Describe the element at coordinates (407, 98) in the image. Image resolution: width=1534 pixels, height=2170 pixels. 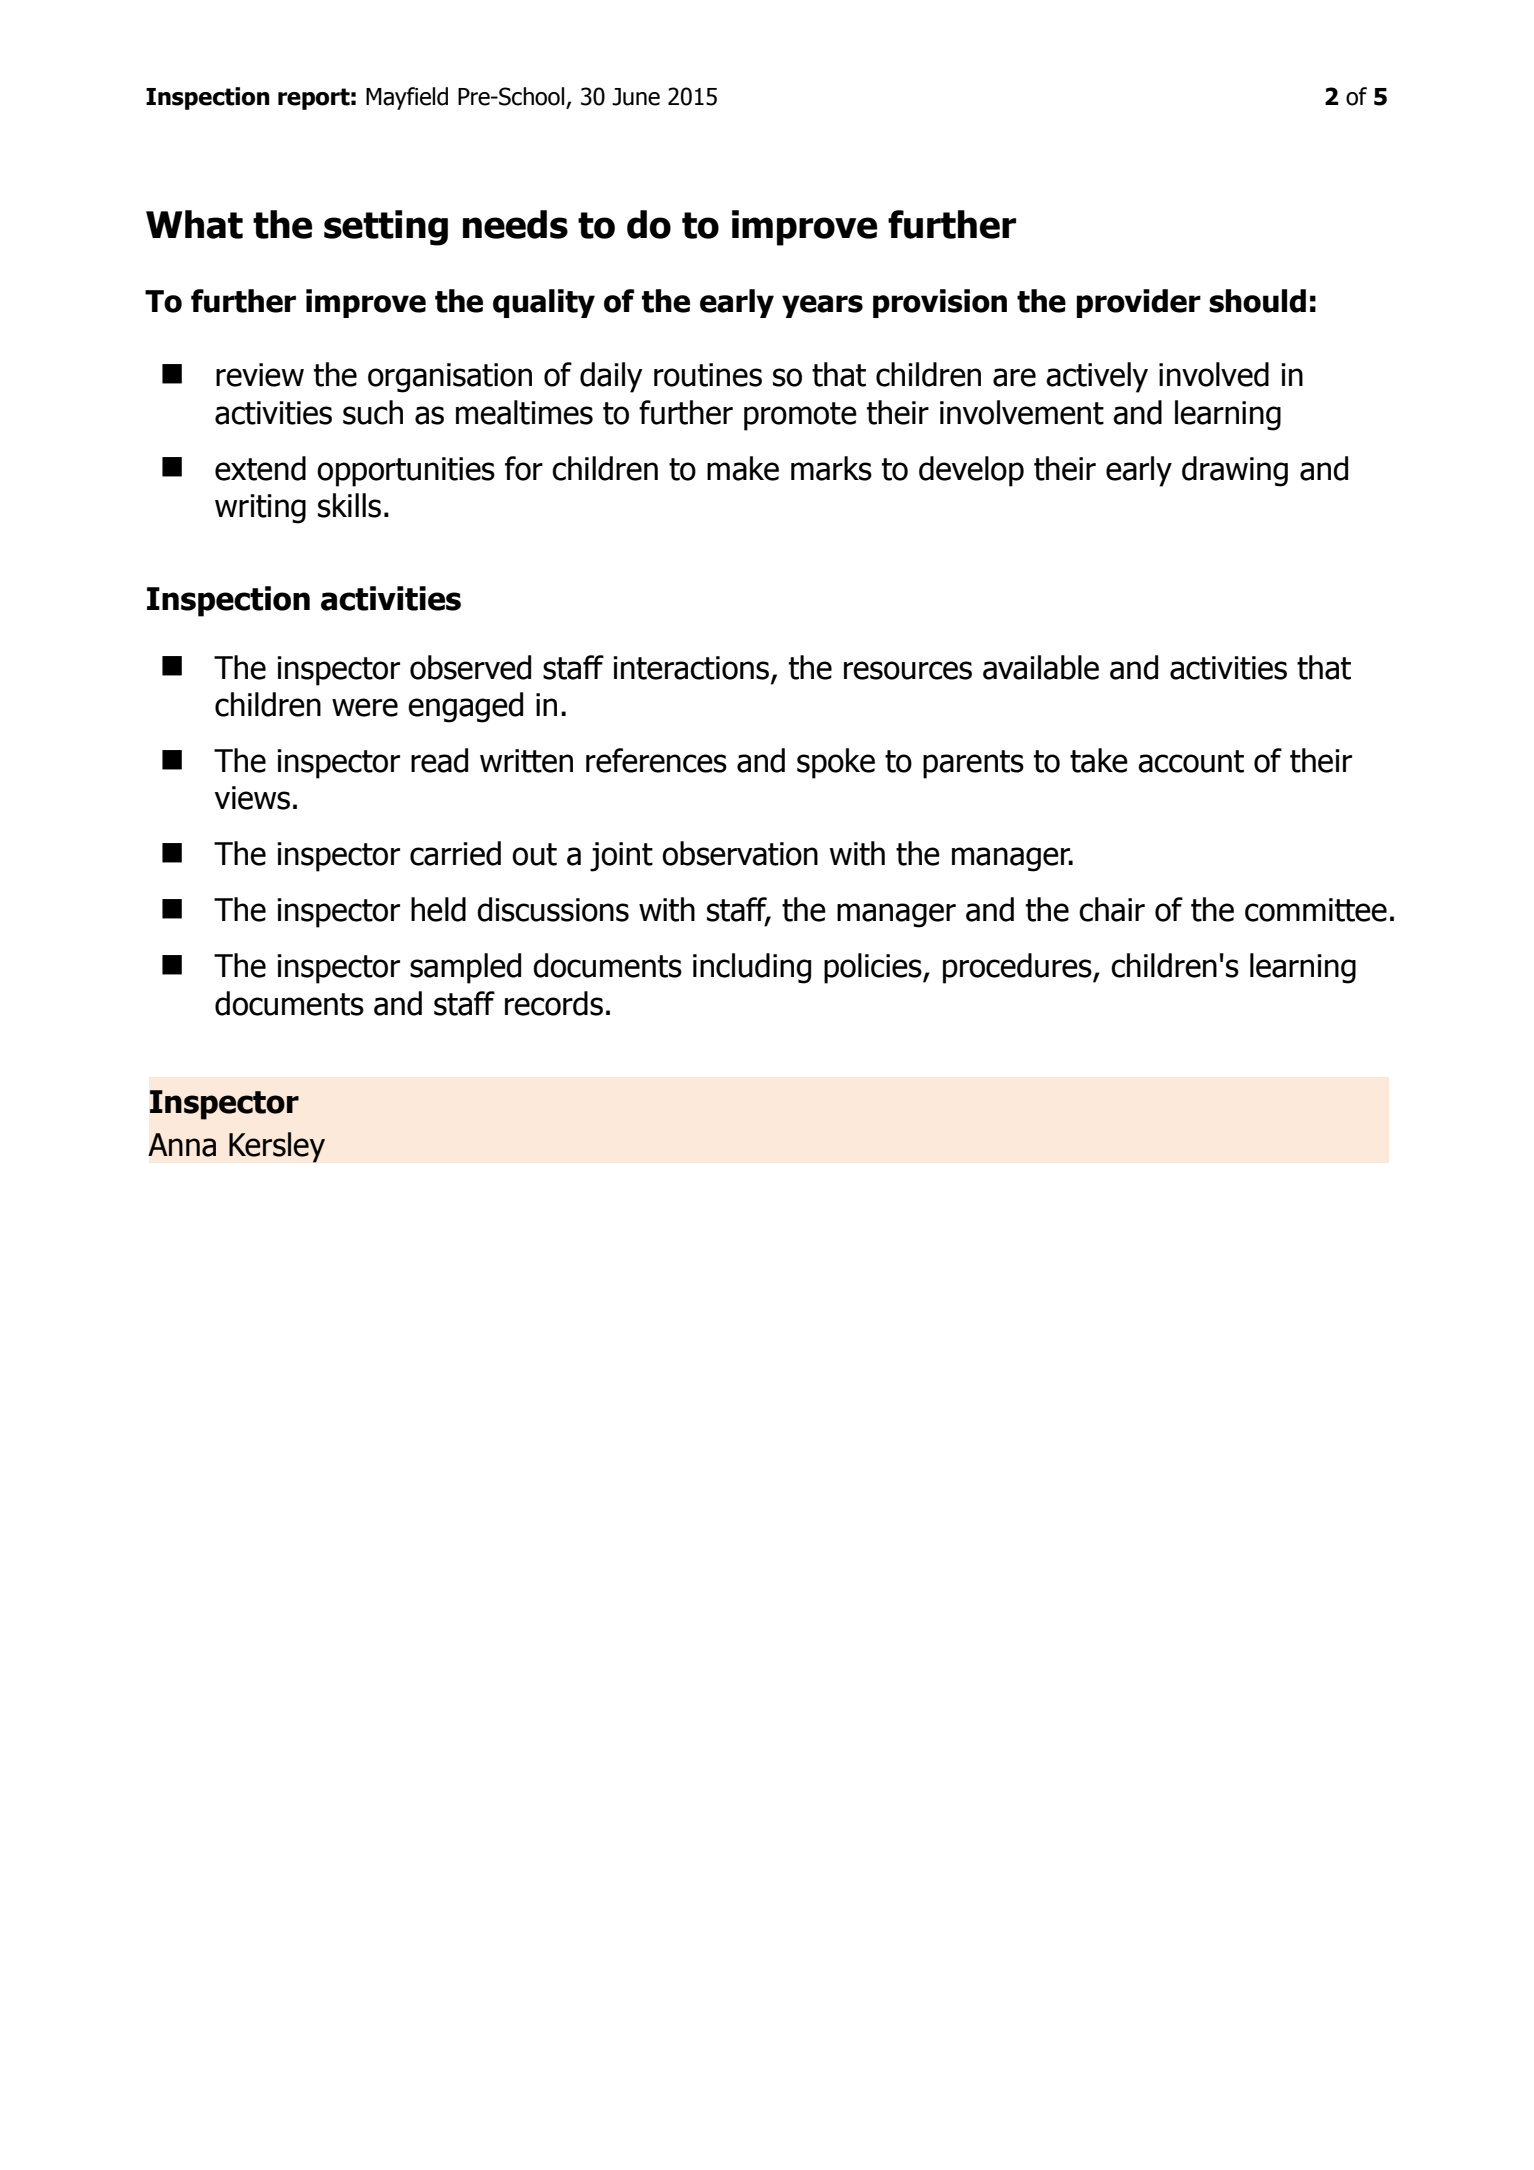
I see `Mayfield` at that location.
